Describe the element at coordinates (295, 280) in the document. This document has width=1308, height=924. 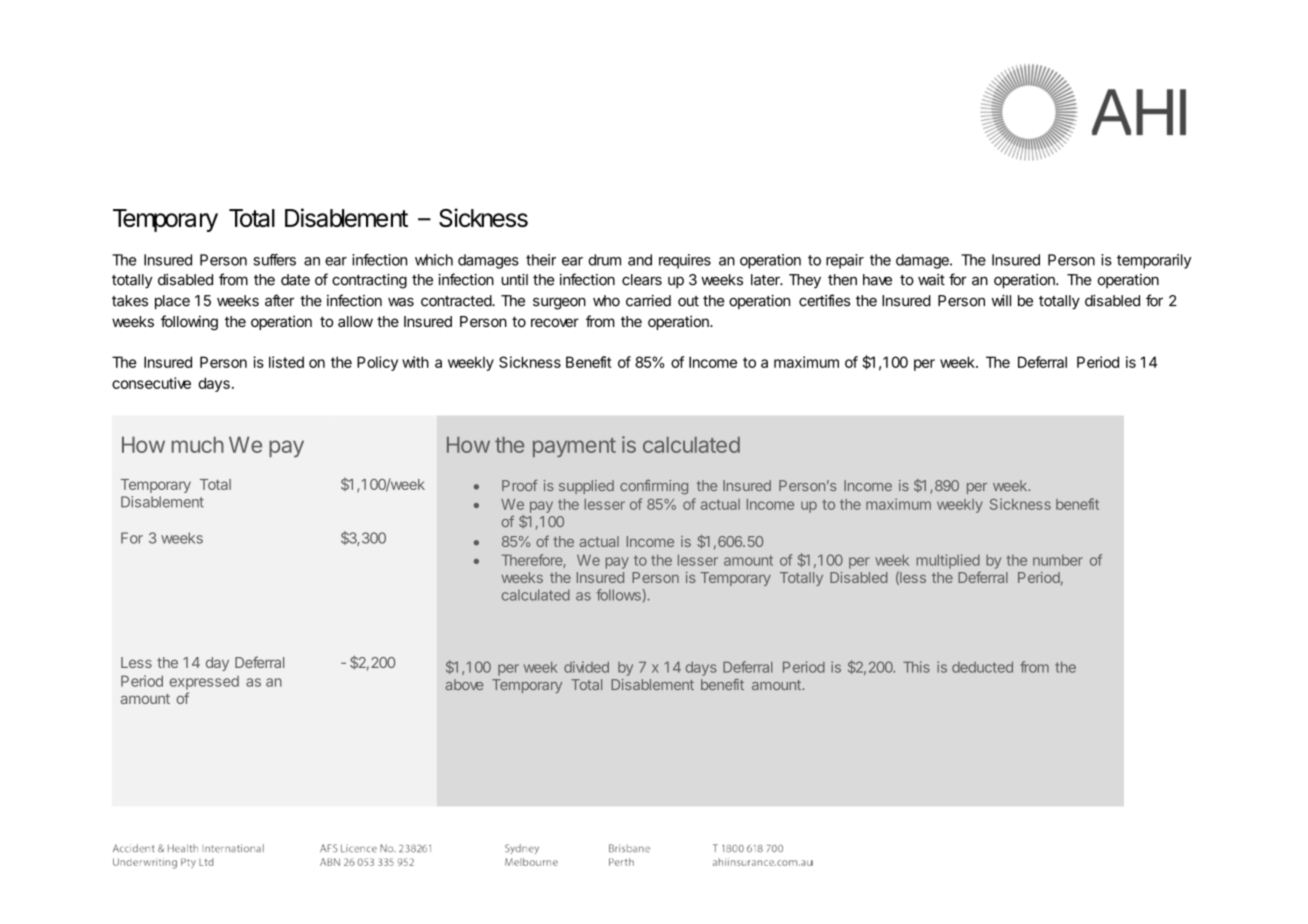
I see `date` at that location.
